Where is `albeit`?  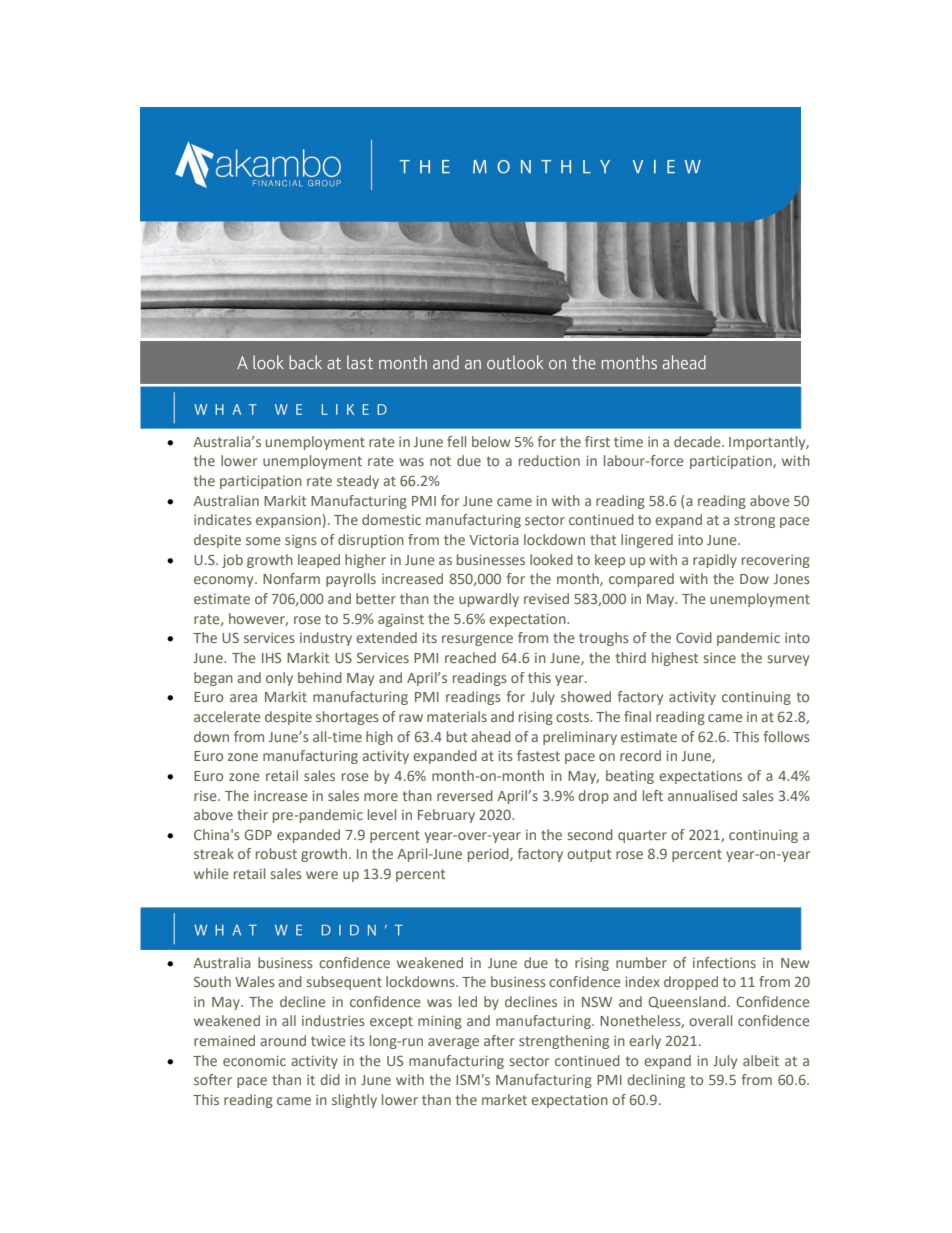 albeit is located at coordinates (761, 1060).
